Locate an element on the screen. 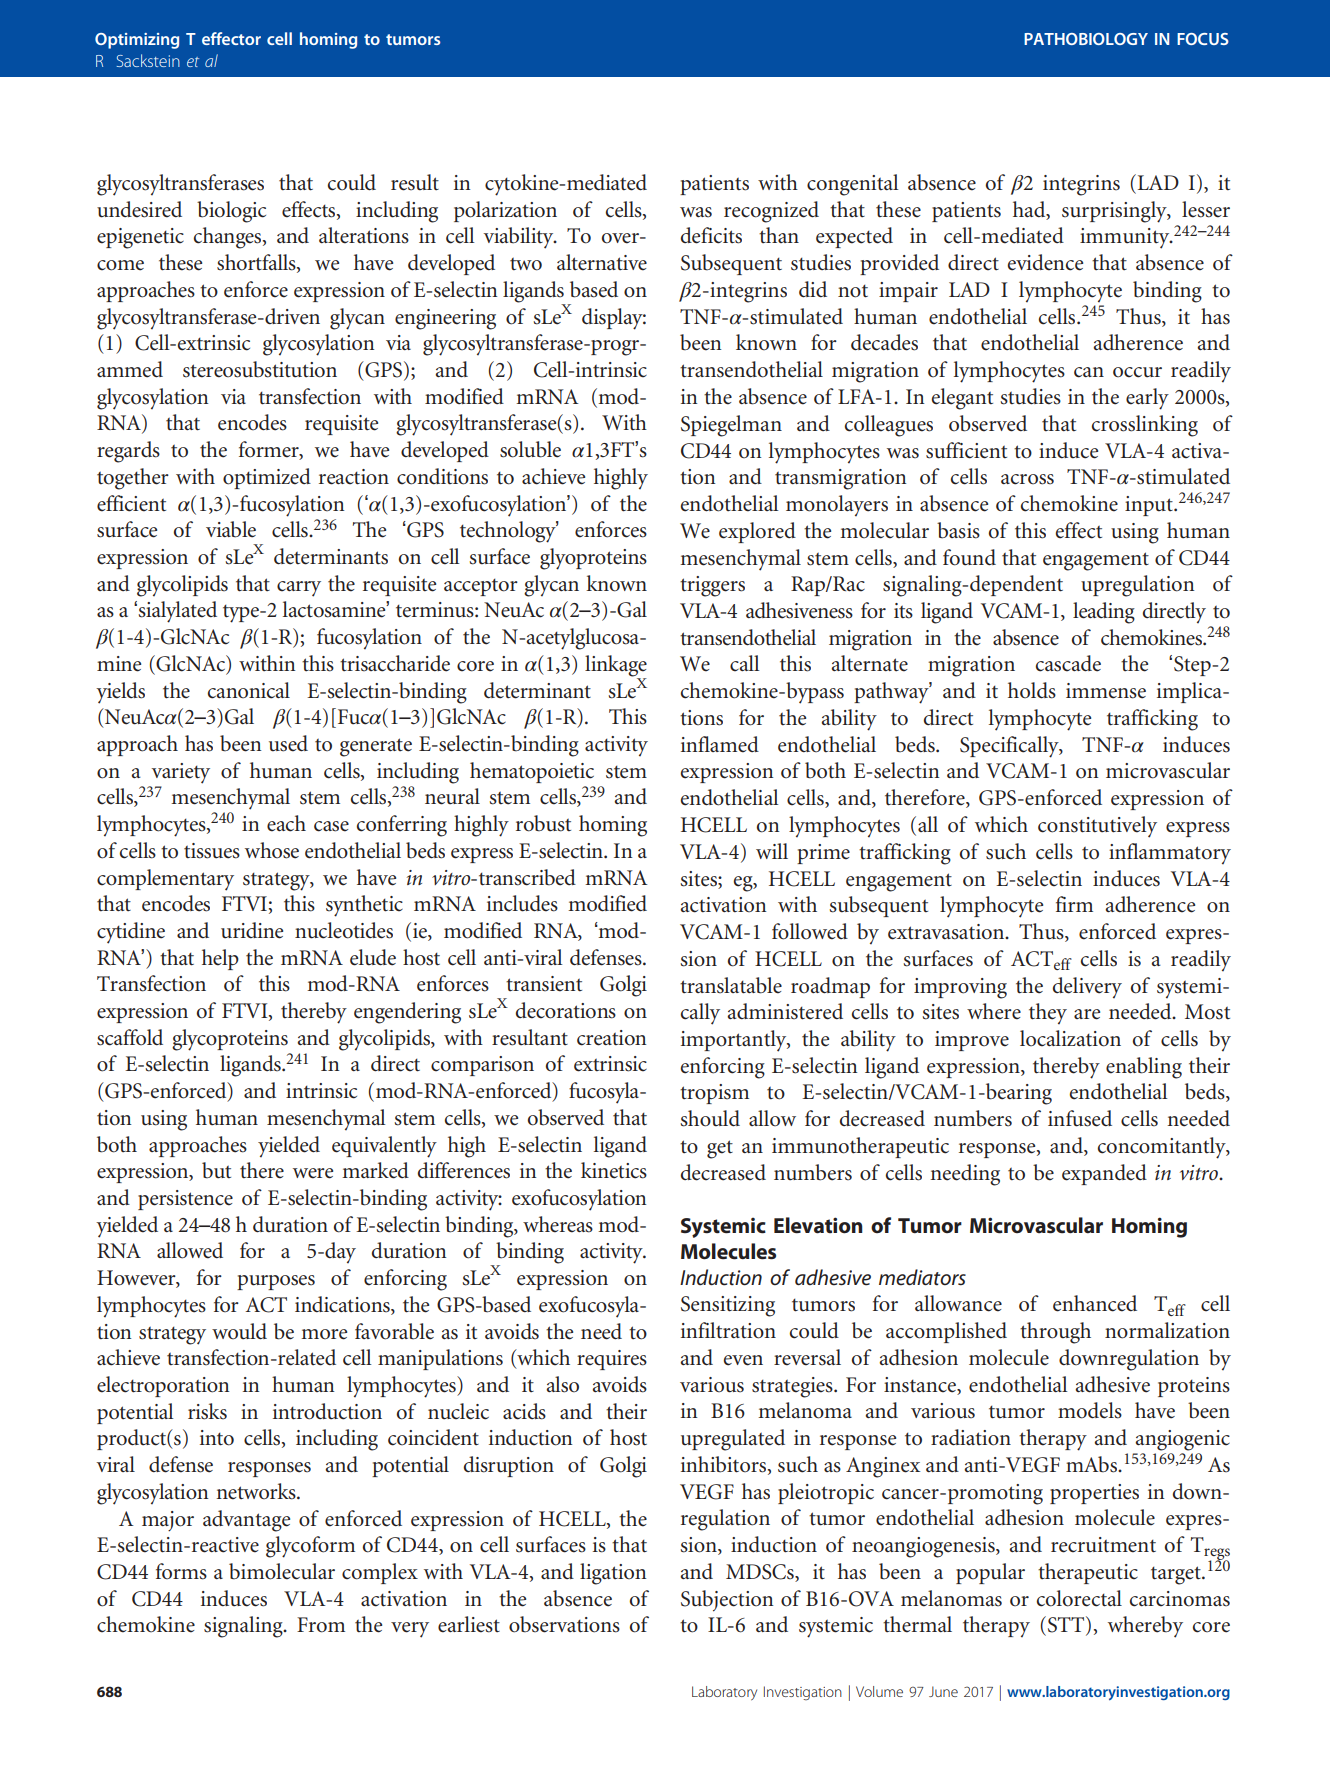 The image size is (1330, 1767). optimized is located at coordinates (267, 478).
